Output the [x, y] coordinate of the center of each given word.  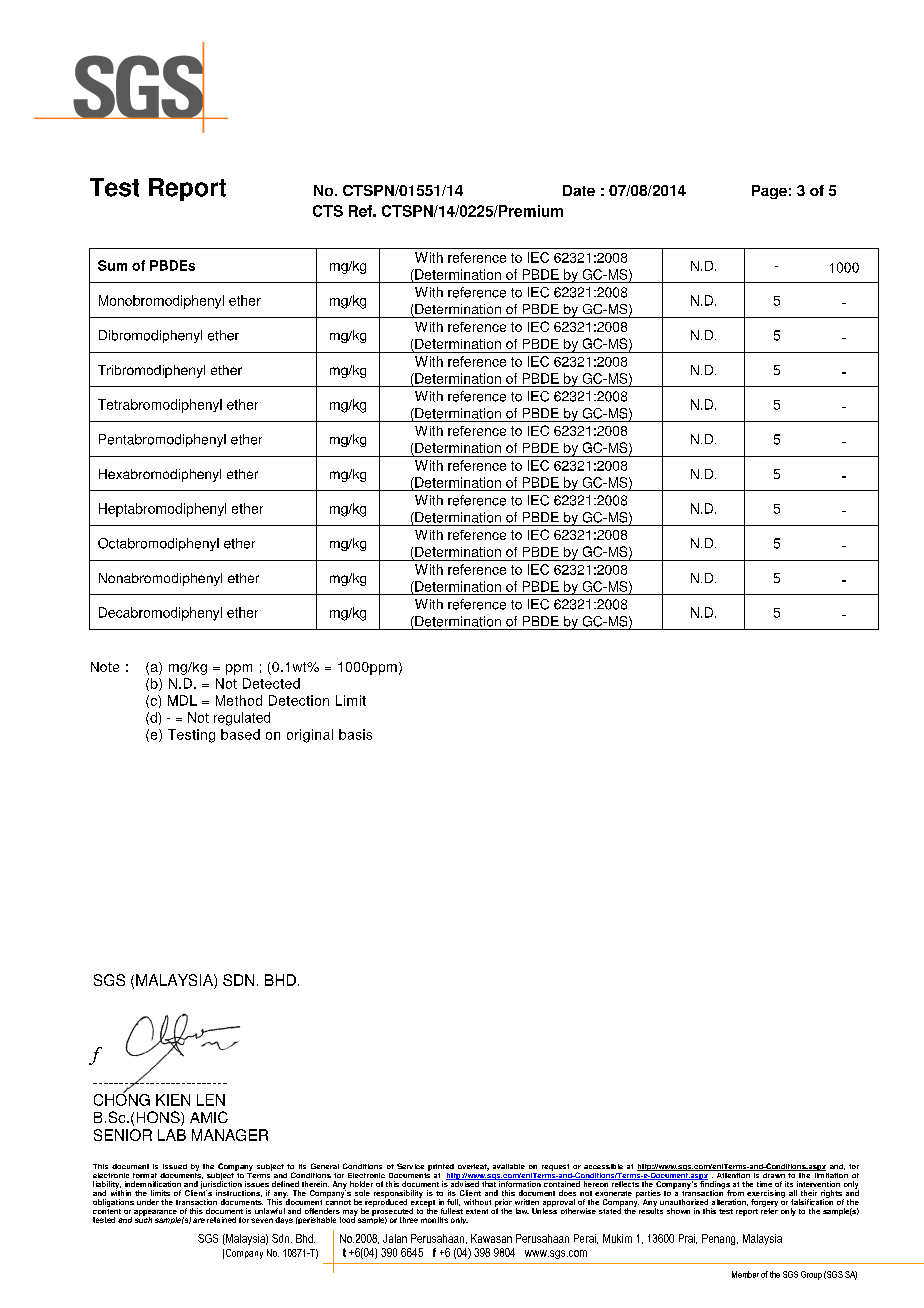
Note [105, 667]
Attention [733, 1174]
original [310, 736]
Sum [112, 265]
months [434, 1220]
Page [769, 192]
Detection [299, 700]
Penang [720, 1239]
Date [579, 190]
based [240, 734]
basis [355, 734]
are [199, 1220]
